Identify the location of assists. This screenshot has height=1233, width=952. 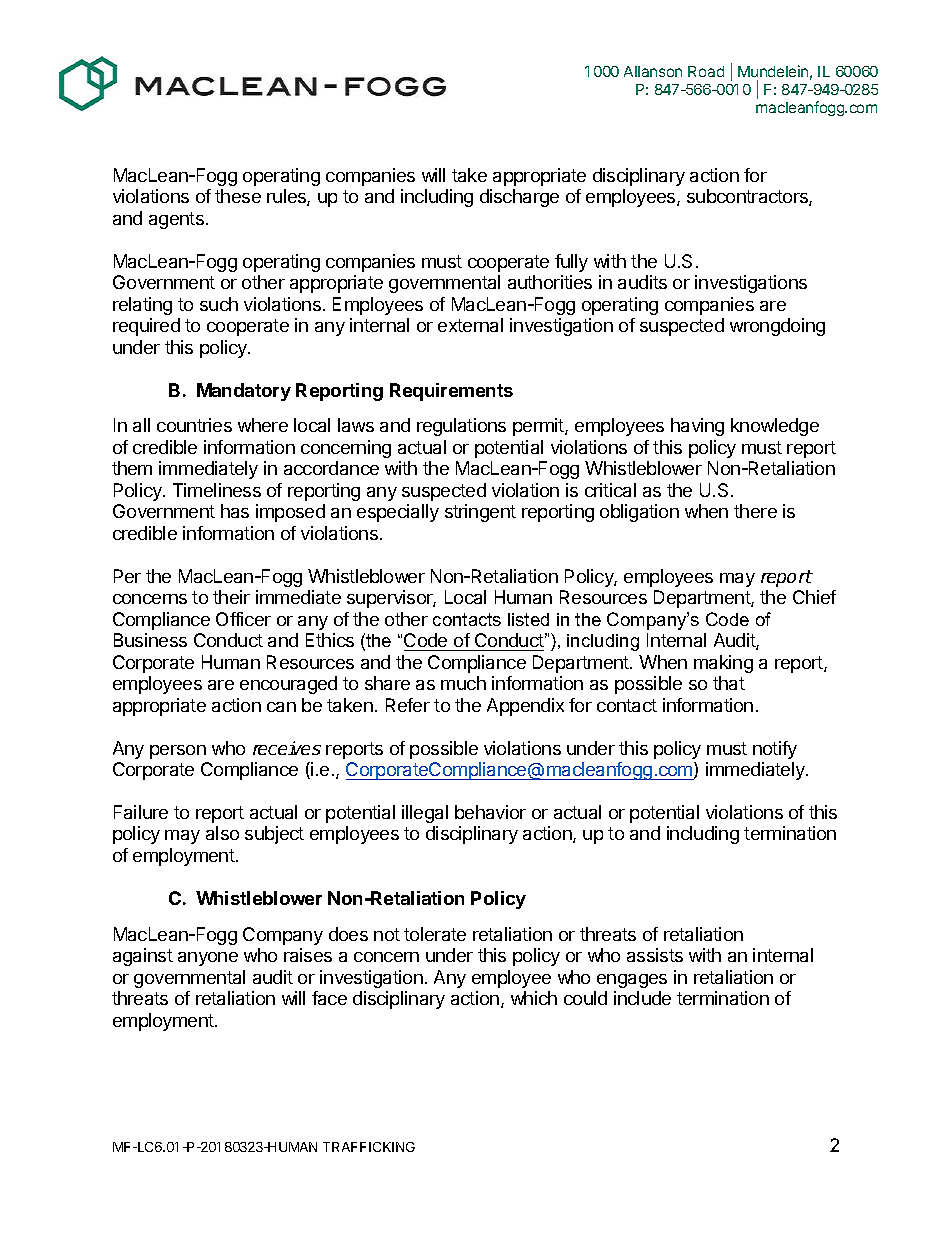
(655, 955).
